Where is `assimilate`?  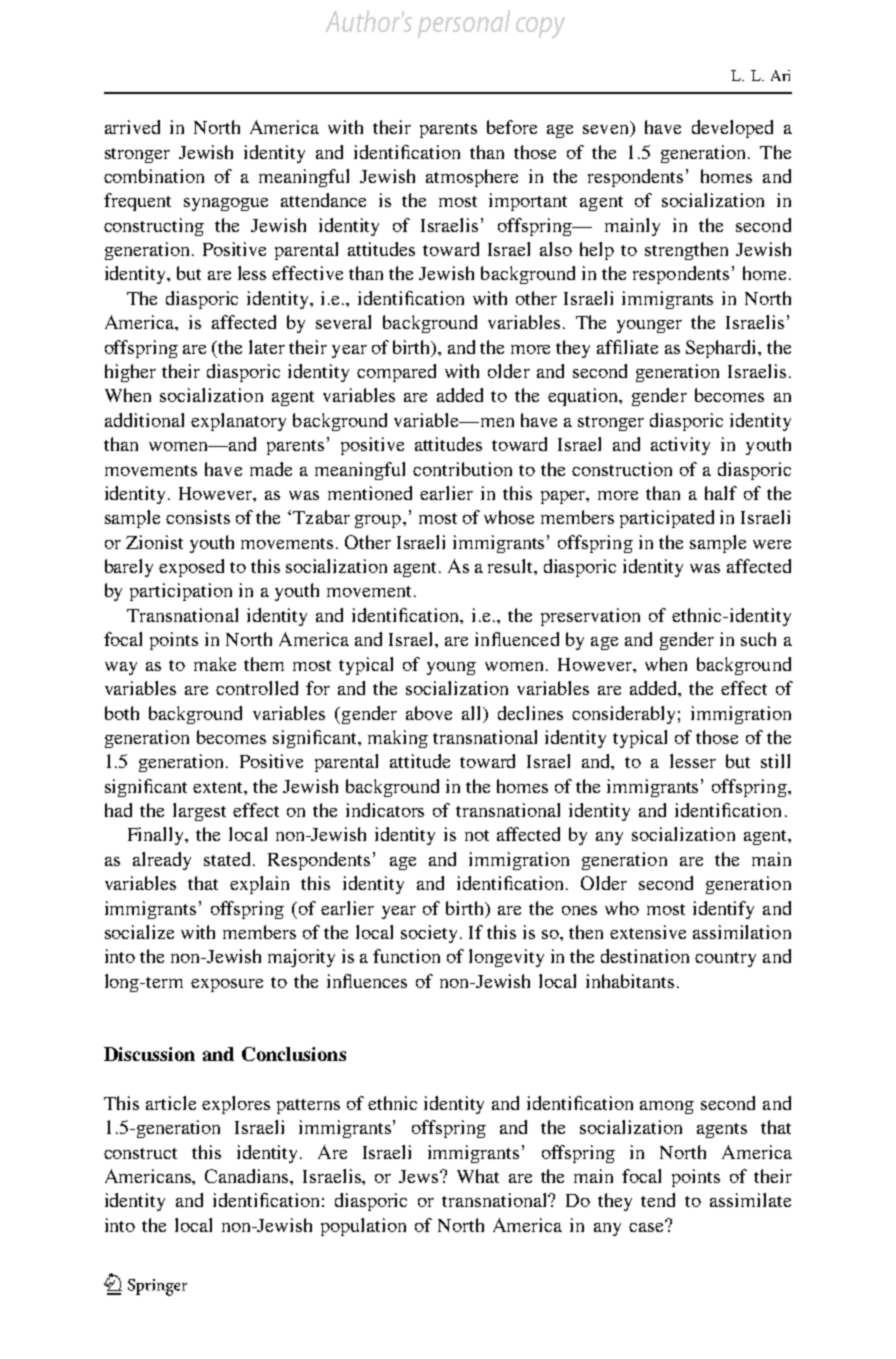 assimilate is located at coordinates (750, 1200).
